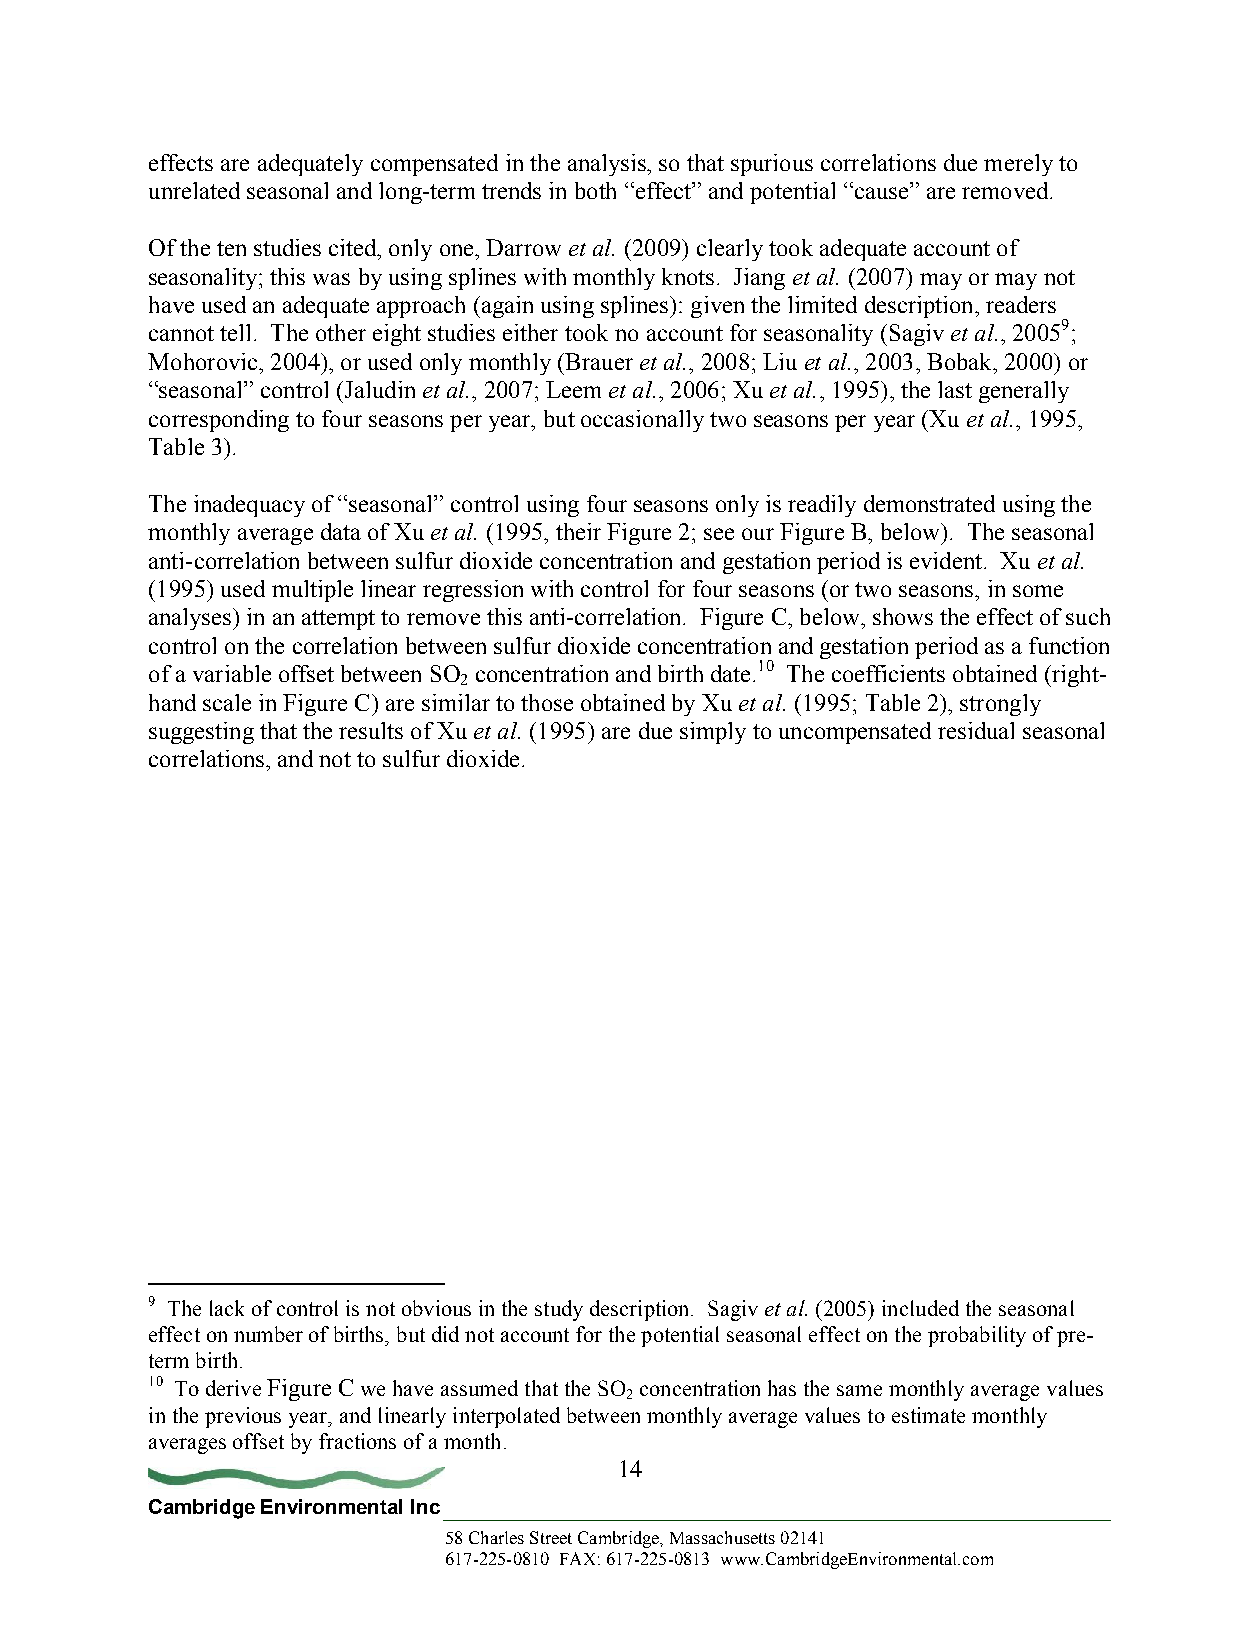 The height and width of the page is (1630, 1260). Describe the element at coordinates (559, 1310) in the page. I see `study` at that location.
